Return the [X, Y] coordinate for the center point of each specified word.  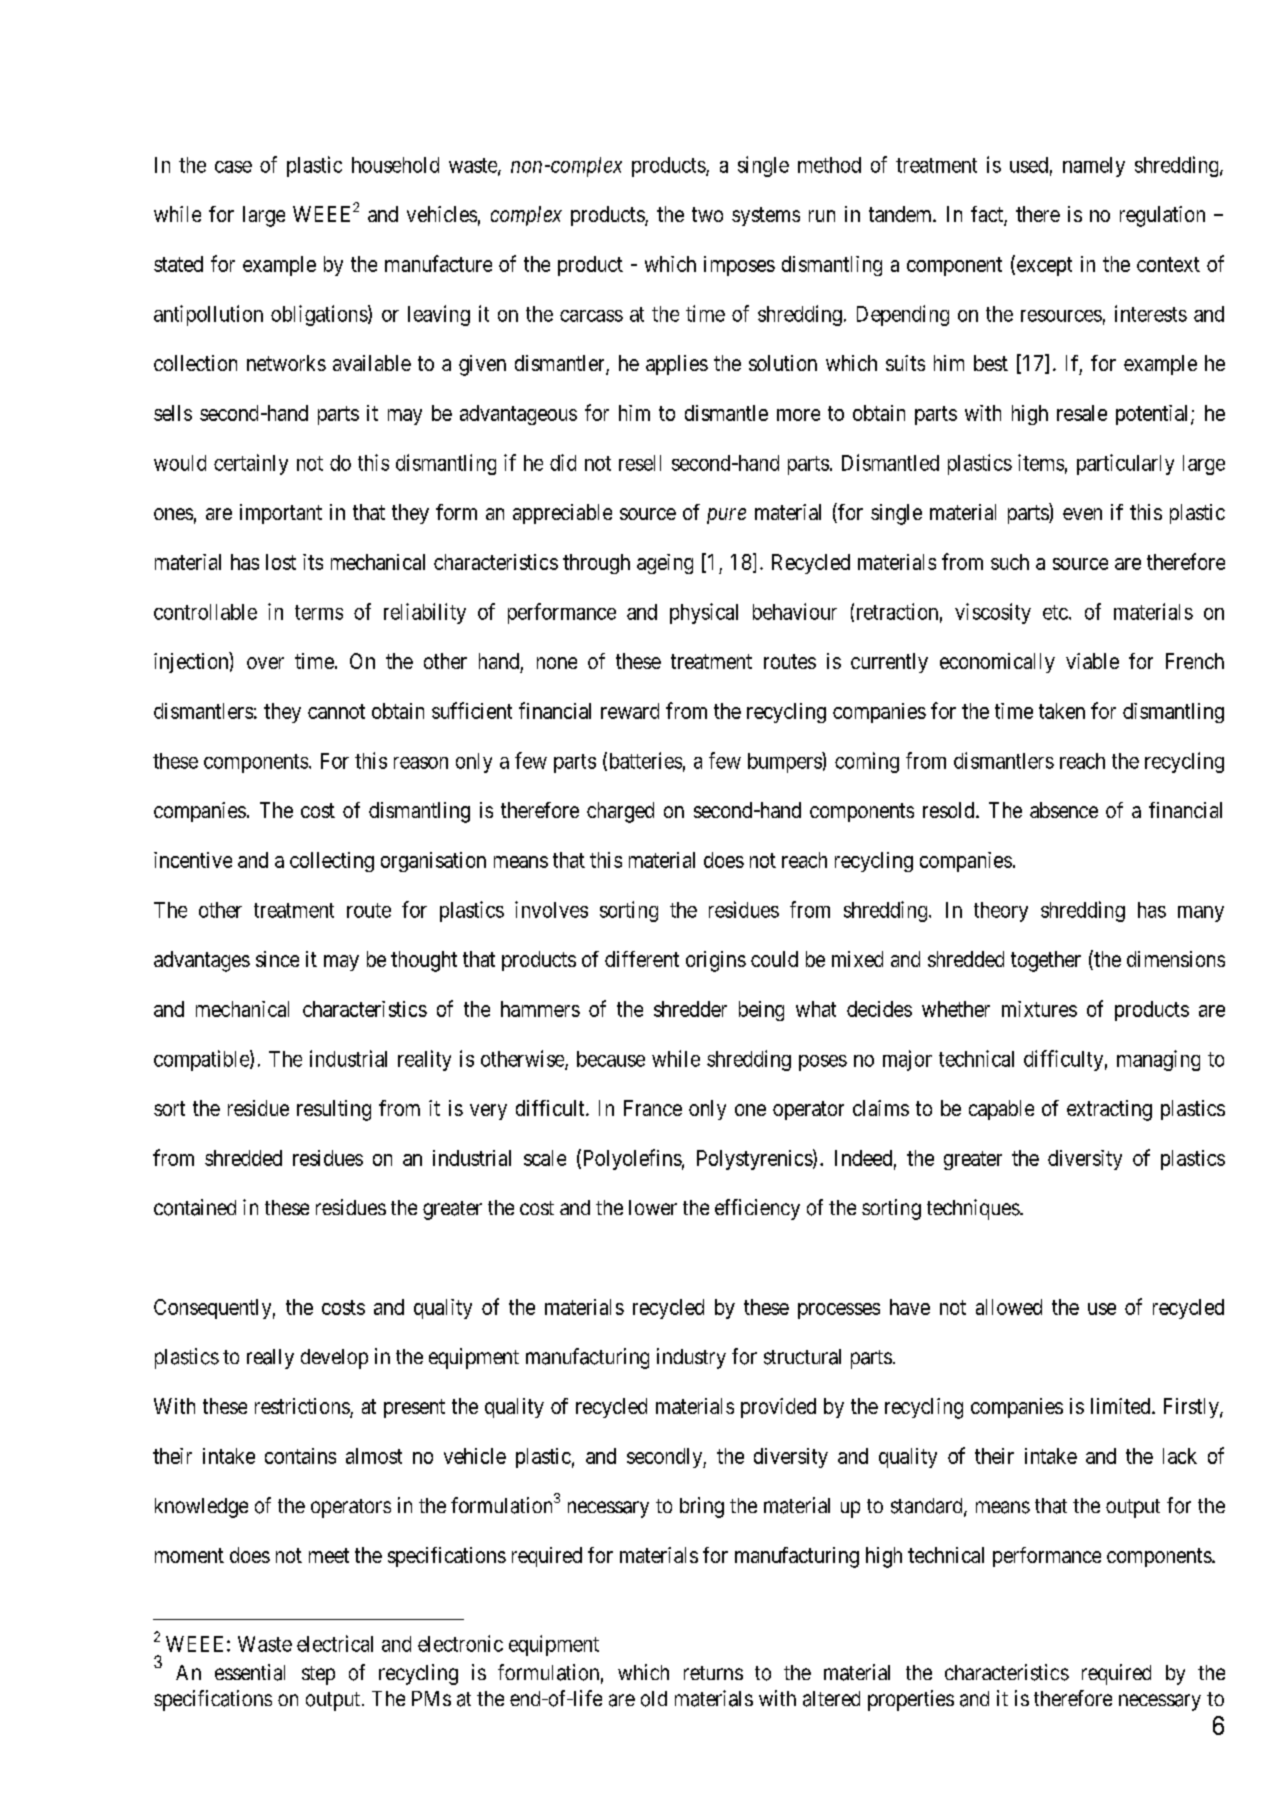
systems [766, 216]
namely [1094, 167]
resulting [334, 1110]
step [318, 1675]
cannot [336, 711]
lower [653, 1207]
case [233, 167]
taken [1062, 711]
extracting [1109, 1110]
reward [630, 711]
